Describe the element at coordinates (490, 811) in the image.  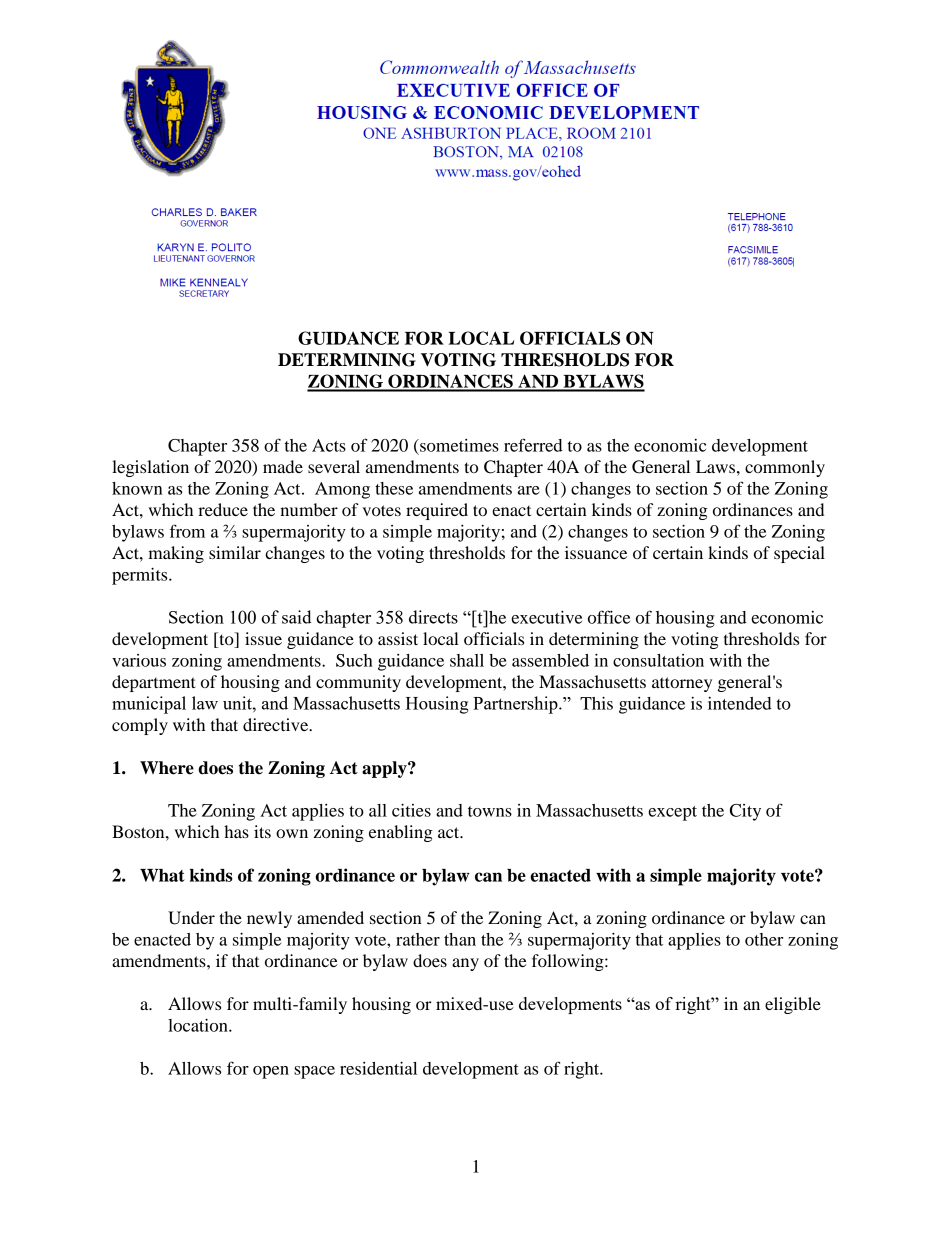
I see `towns` at that location.
